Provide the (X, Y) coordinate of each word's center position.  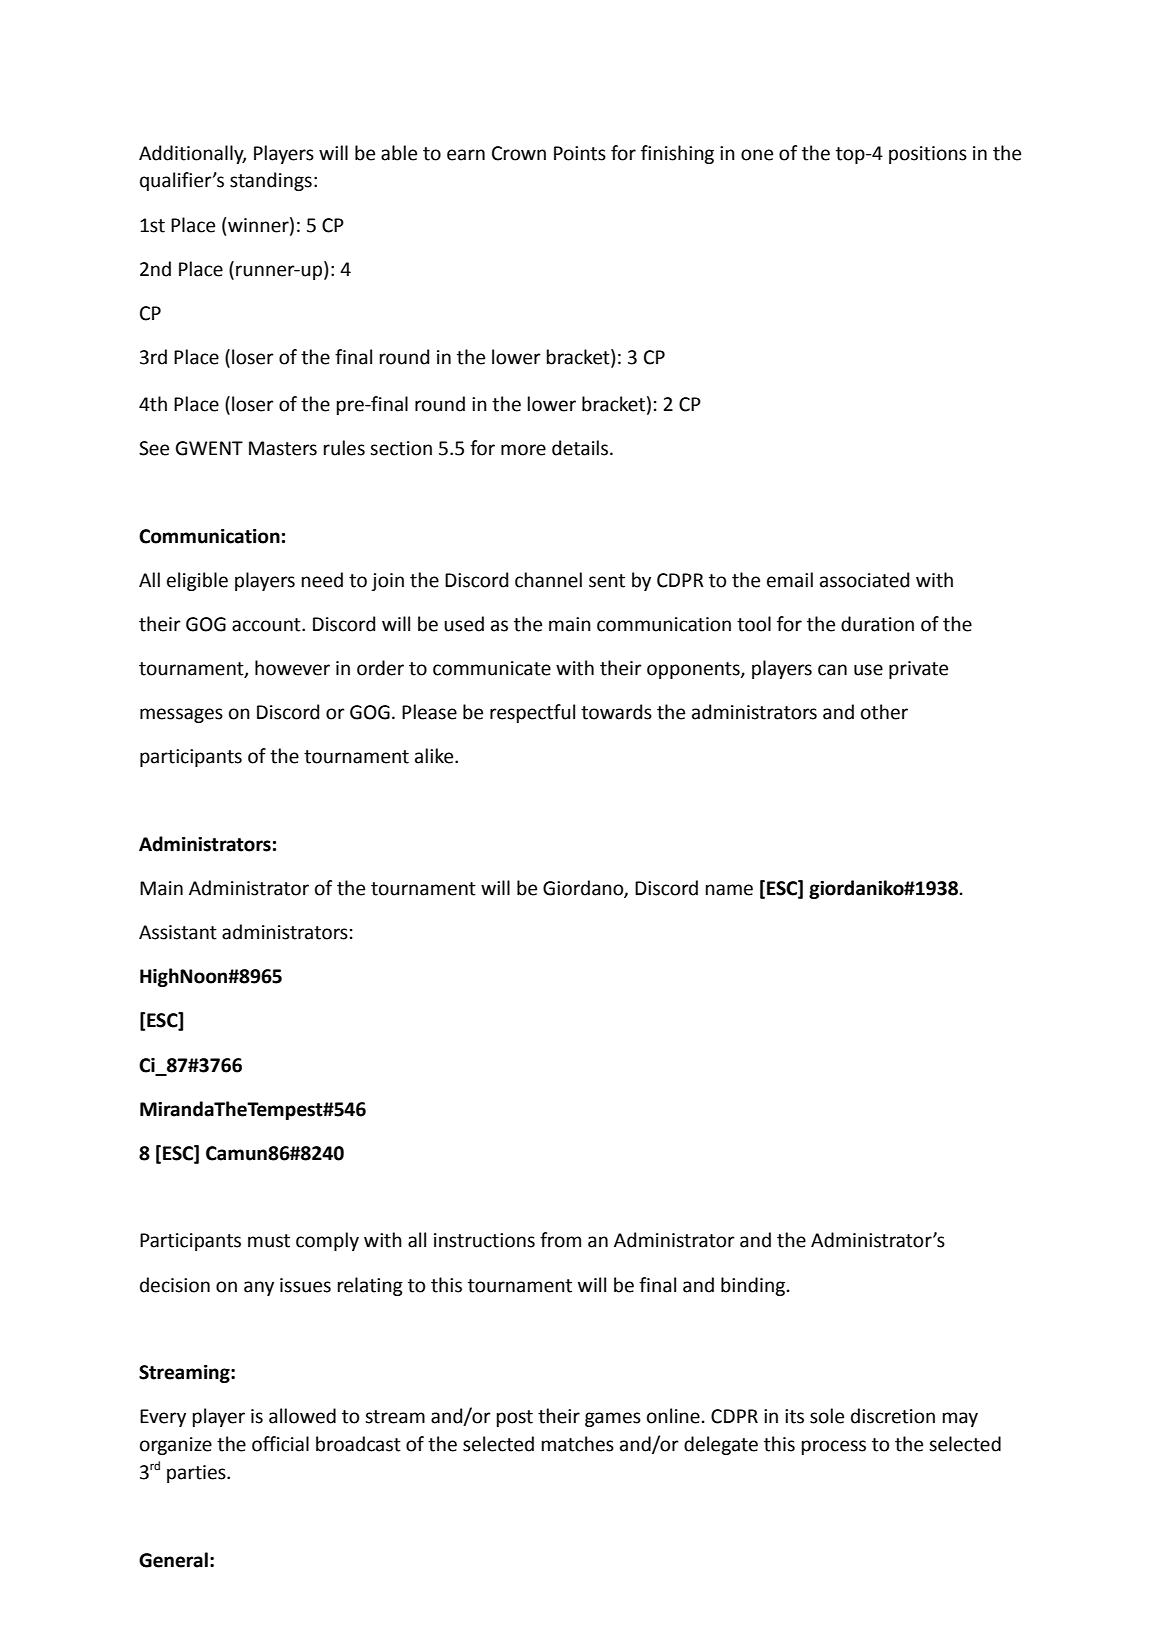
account (267, 625)
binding (753, 1286)
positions (928, 155)
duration (877, 624)
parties (197, 1474)
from (560, 1240)
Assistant (178, 932)
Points (580, 153)
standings (271, 181)
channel (548, 580)
